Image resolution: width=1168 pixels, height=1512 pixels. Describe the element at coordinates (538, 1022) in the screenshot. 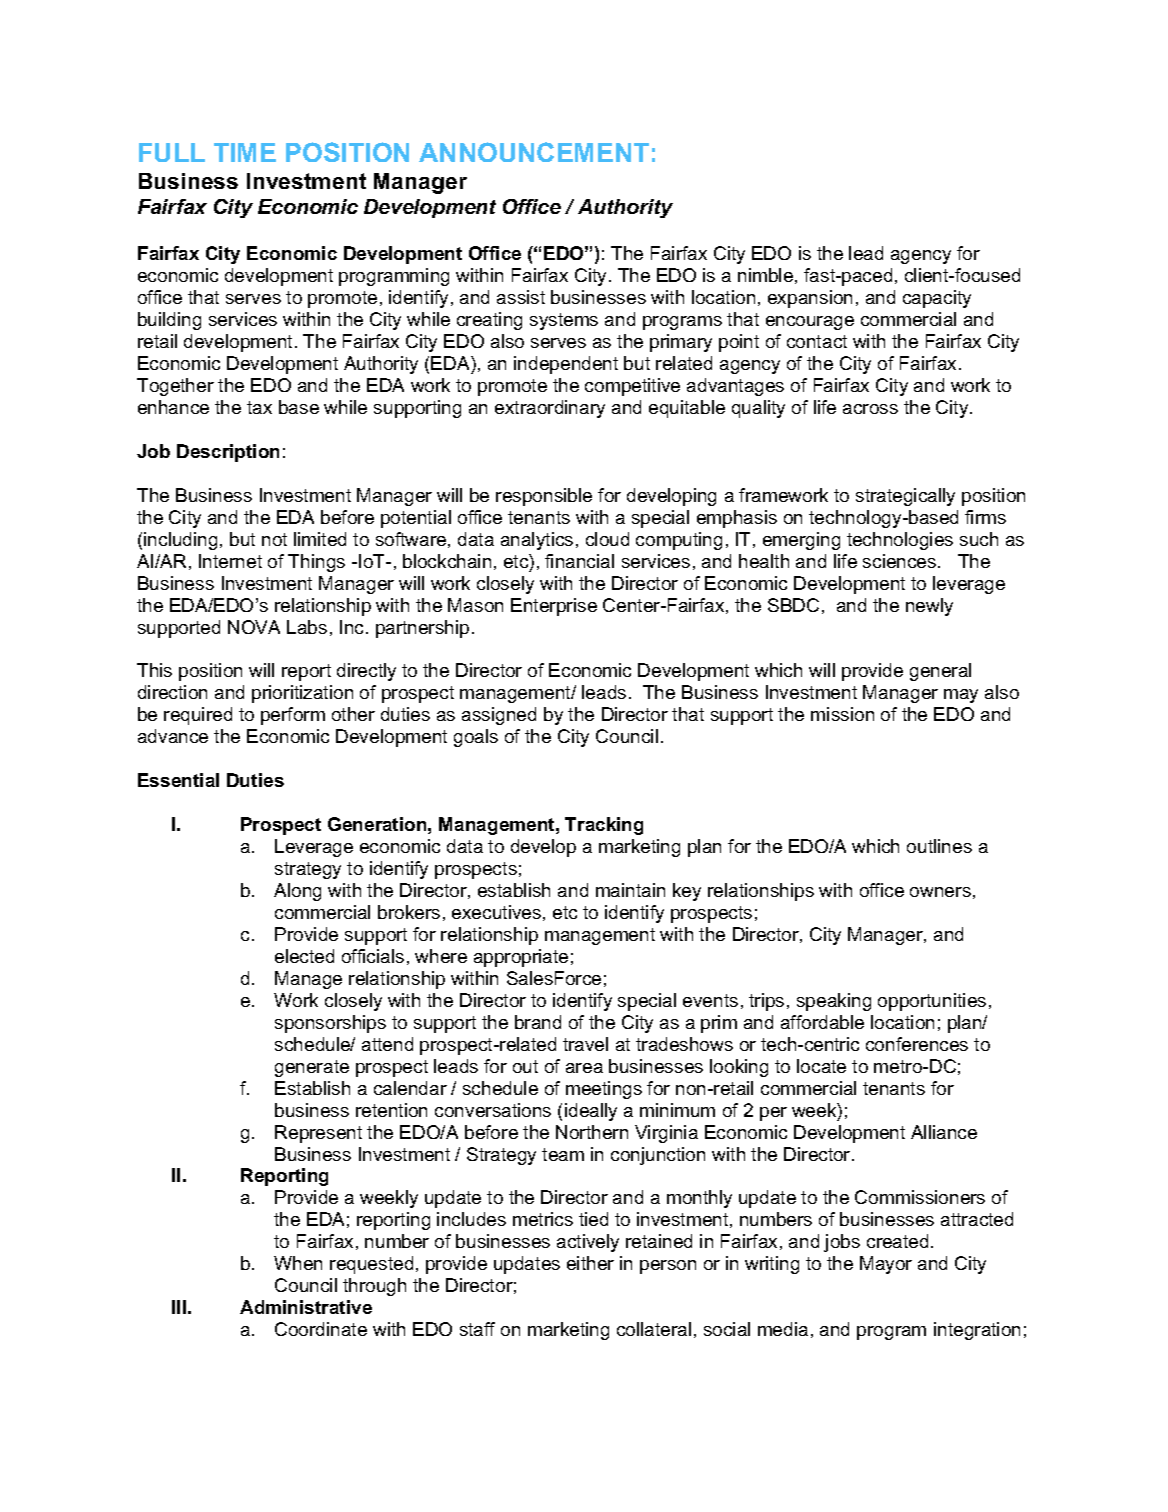

I see `brand` at that location.
